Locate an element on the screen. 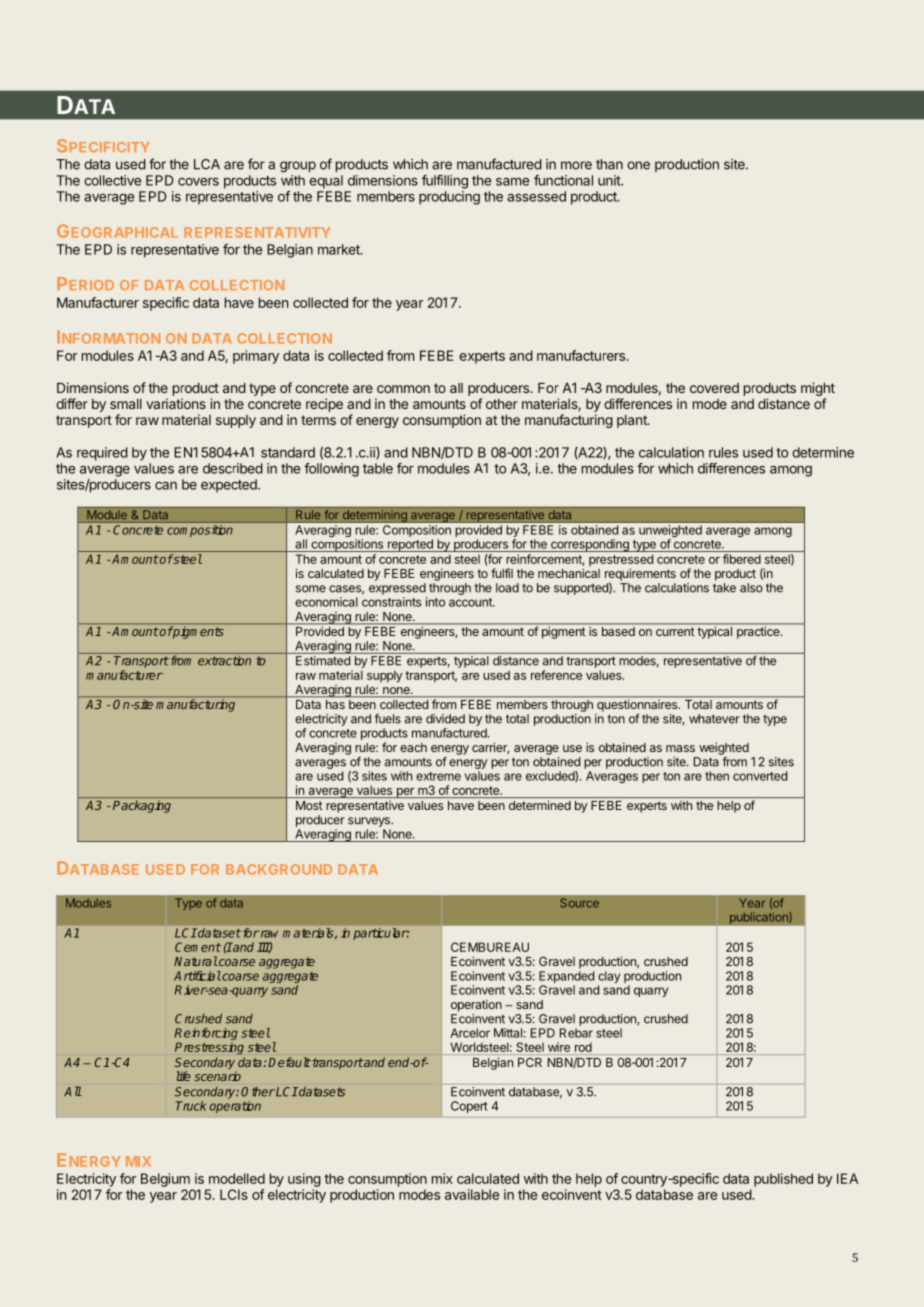  can is located at coordinates (166, 486).
